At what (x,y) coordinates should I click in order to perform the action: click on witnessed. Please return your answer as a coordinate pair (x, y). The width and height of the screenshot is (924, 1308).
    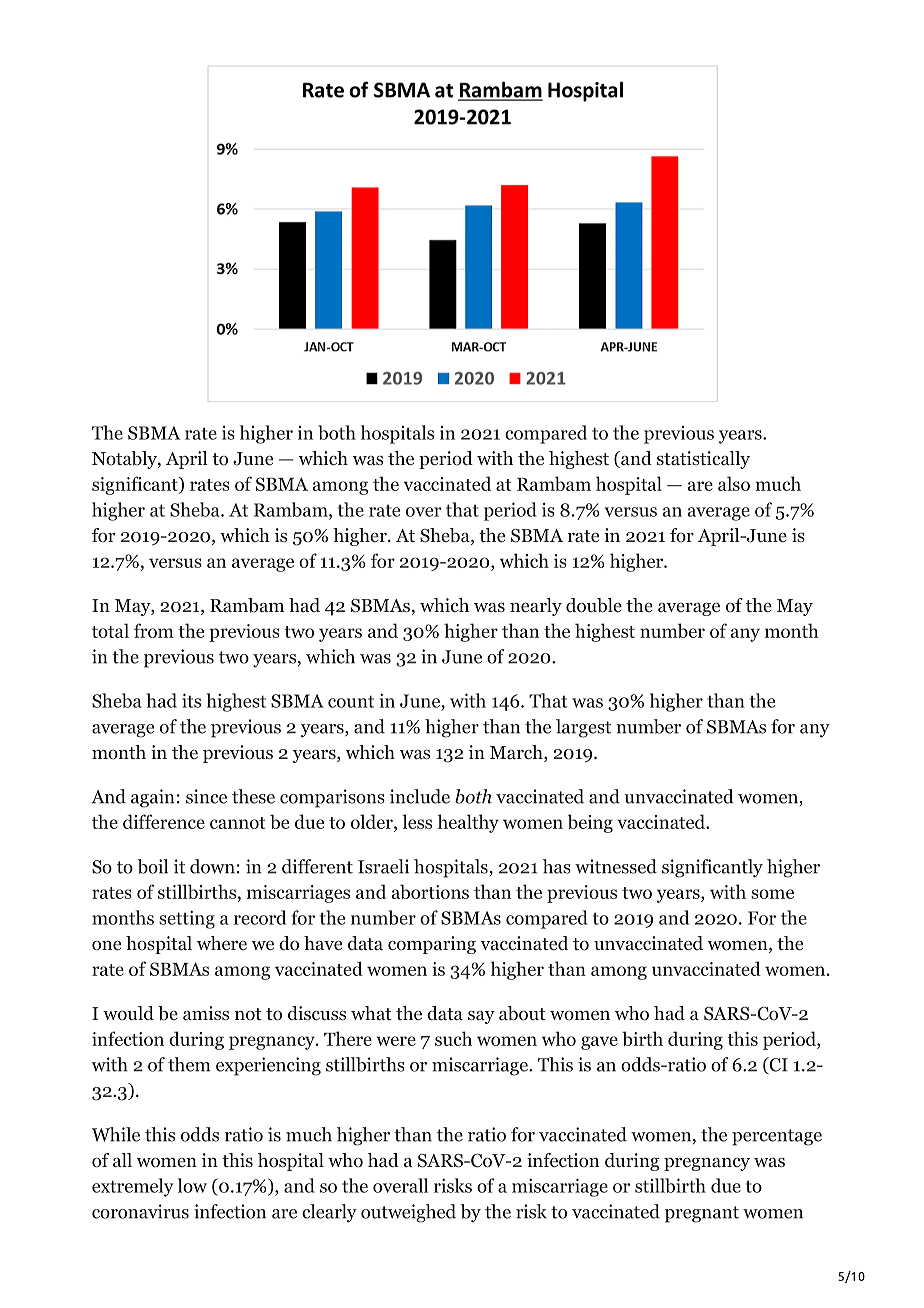
    Looking at the image, I should click on (616, 866).
